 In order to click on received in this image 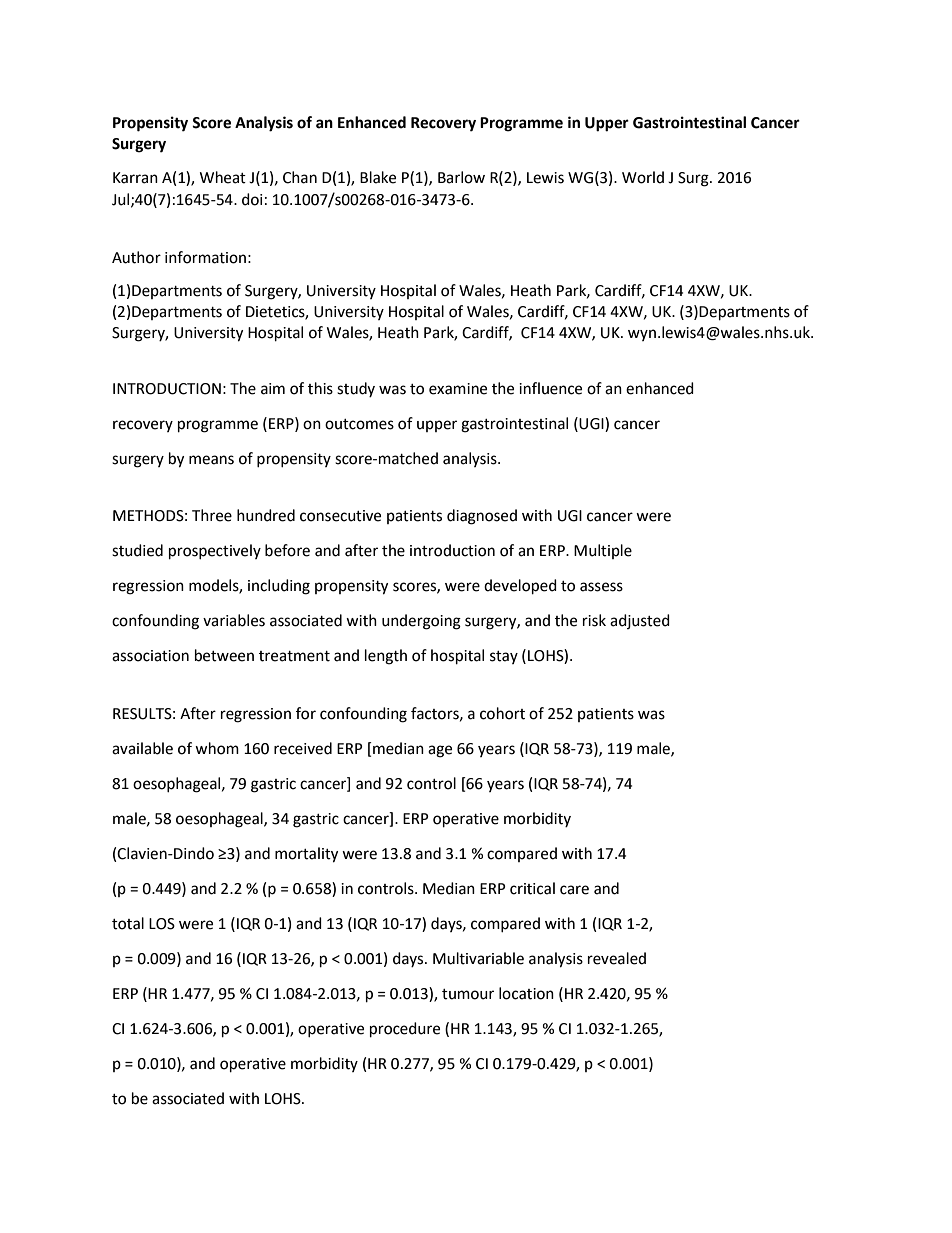, I will do `click(303, 748)`.
